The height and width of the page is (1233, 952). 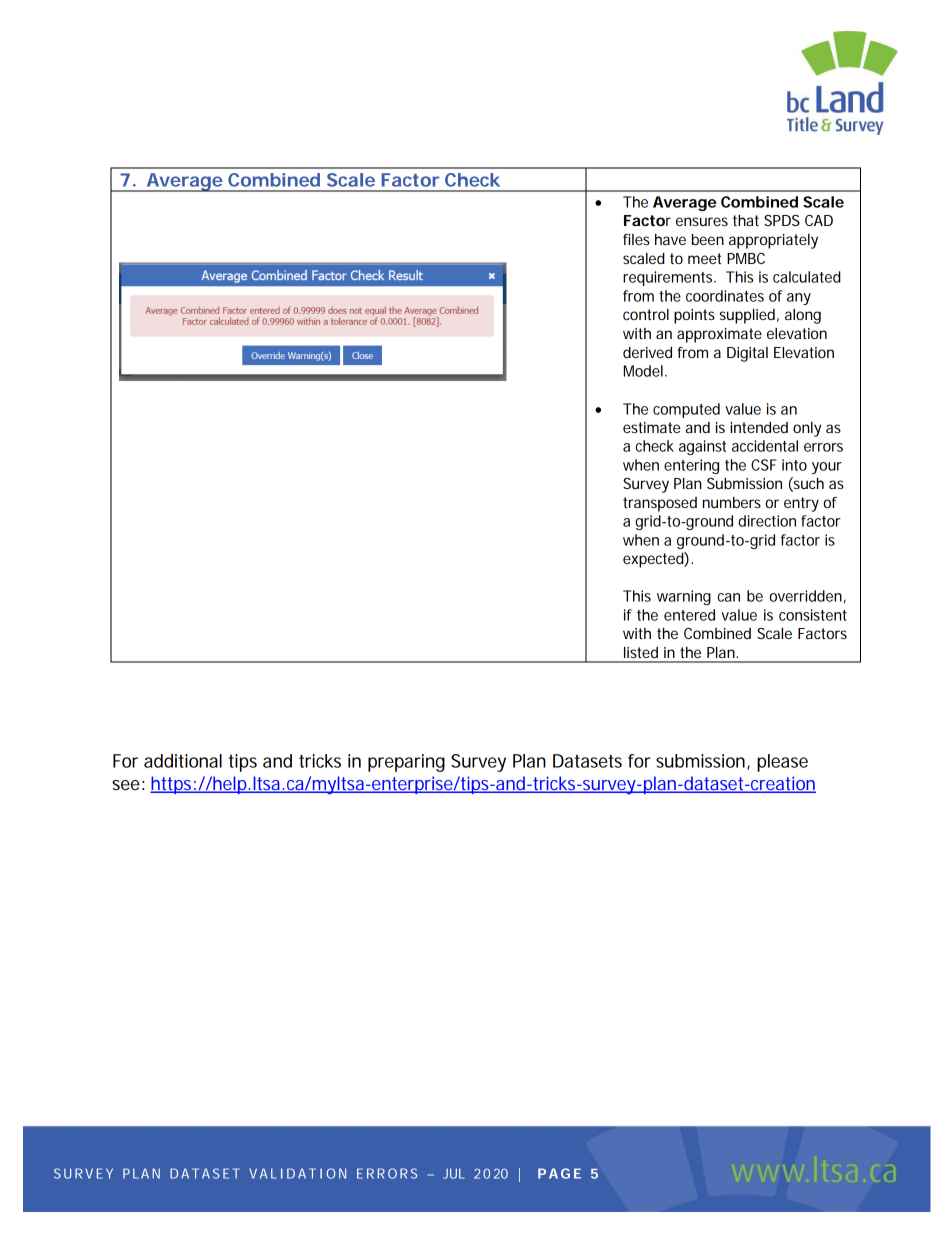 I want to click on please, so click(x=782, y=763).
